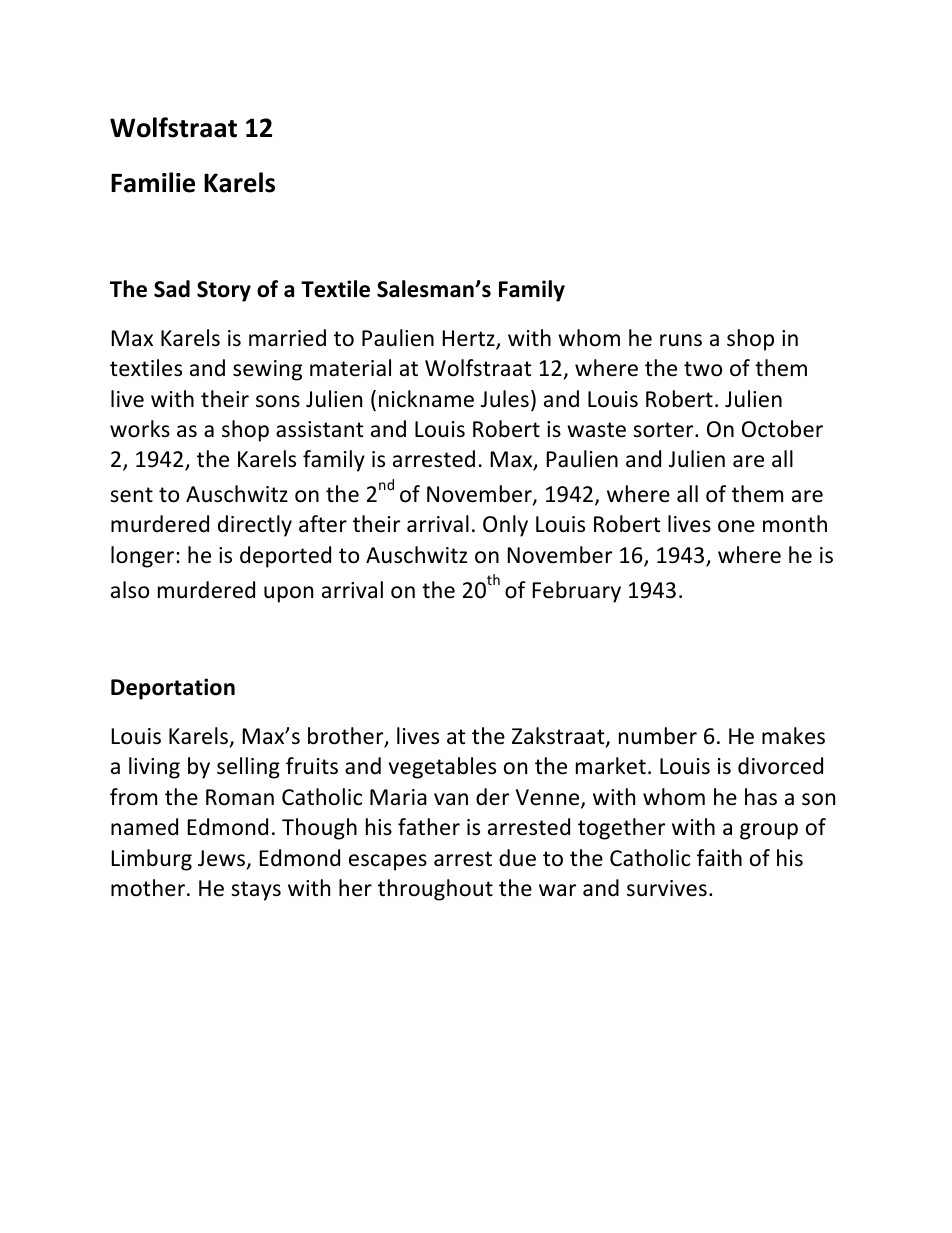  Describe the element at coordinates (470, 339) in the document. I see `Hertz` at that location.
